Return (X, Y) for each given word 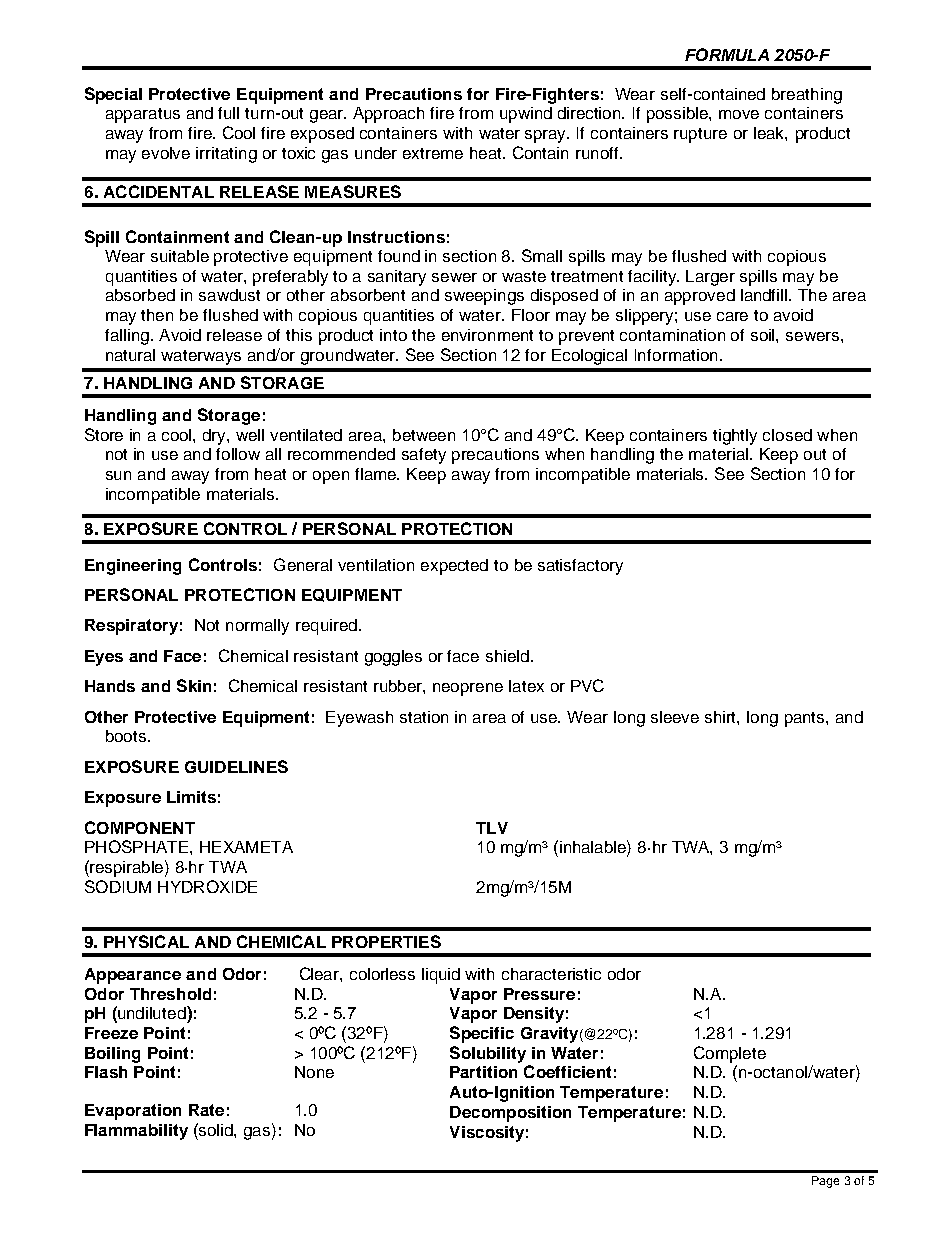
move (739, 114)
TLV (492, 828)
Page (825, 1182)
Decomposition (510, 1114)
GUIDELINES (236, 766)
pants (806, 719)
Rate (206, 1110)
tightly (735, 437)
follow (238, 454)
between (424, 435)
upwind (526, 115)
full (228, 113)
